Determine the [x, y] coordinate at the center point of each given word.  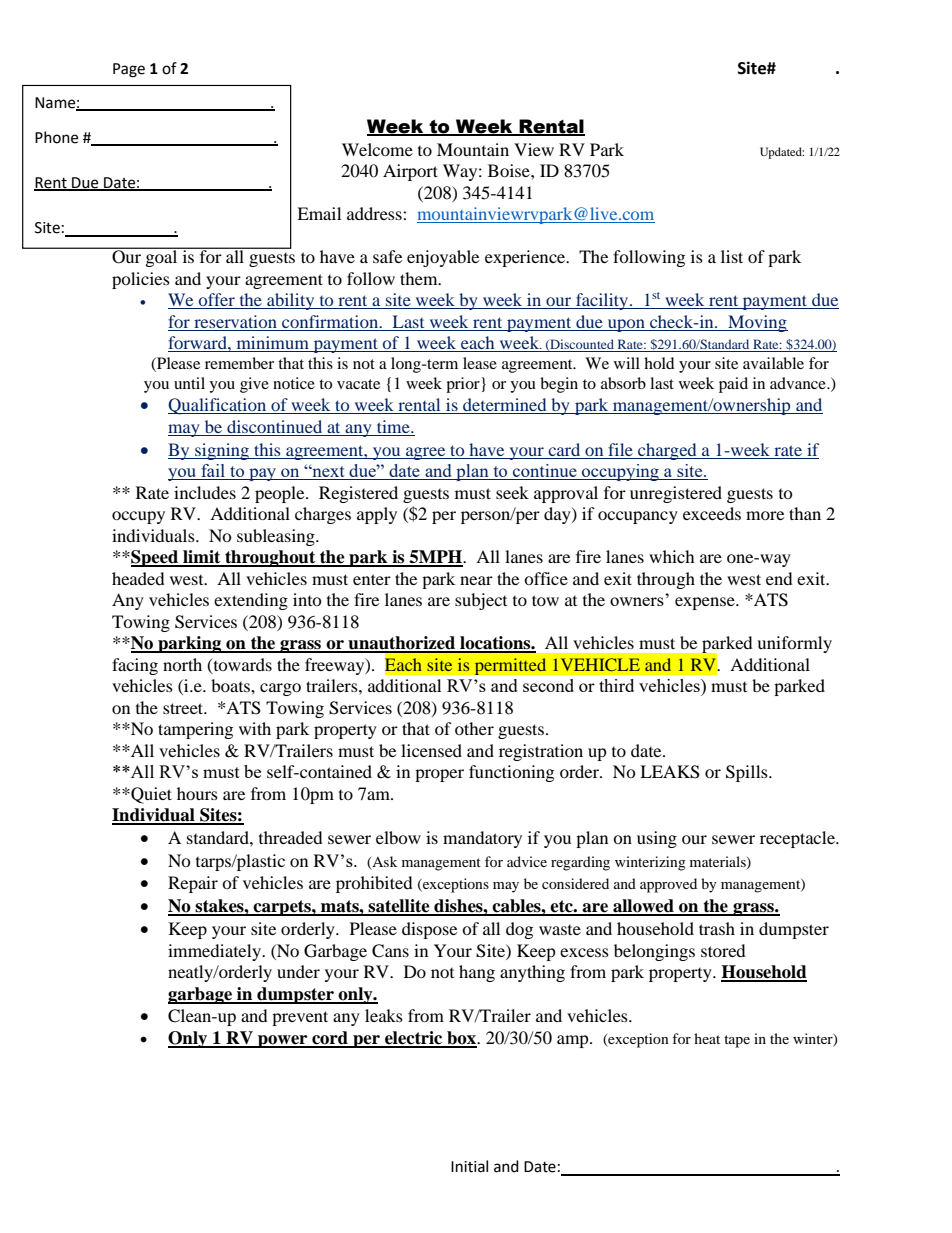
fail [213, 472]
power [283, 1041]
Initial [469, 1166]
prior [463, 385]
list [732, 256]
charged [667, 451]
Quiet [150, 795]
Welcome [377, 149]
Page [129, 70]
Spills [748, 773]
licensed [431, 750]
